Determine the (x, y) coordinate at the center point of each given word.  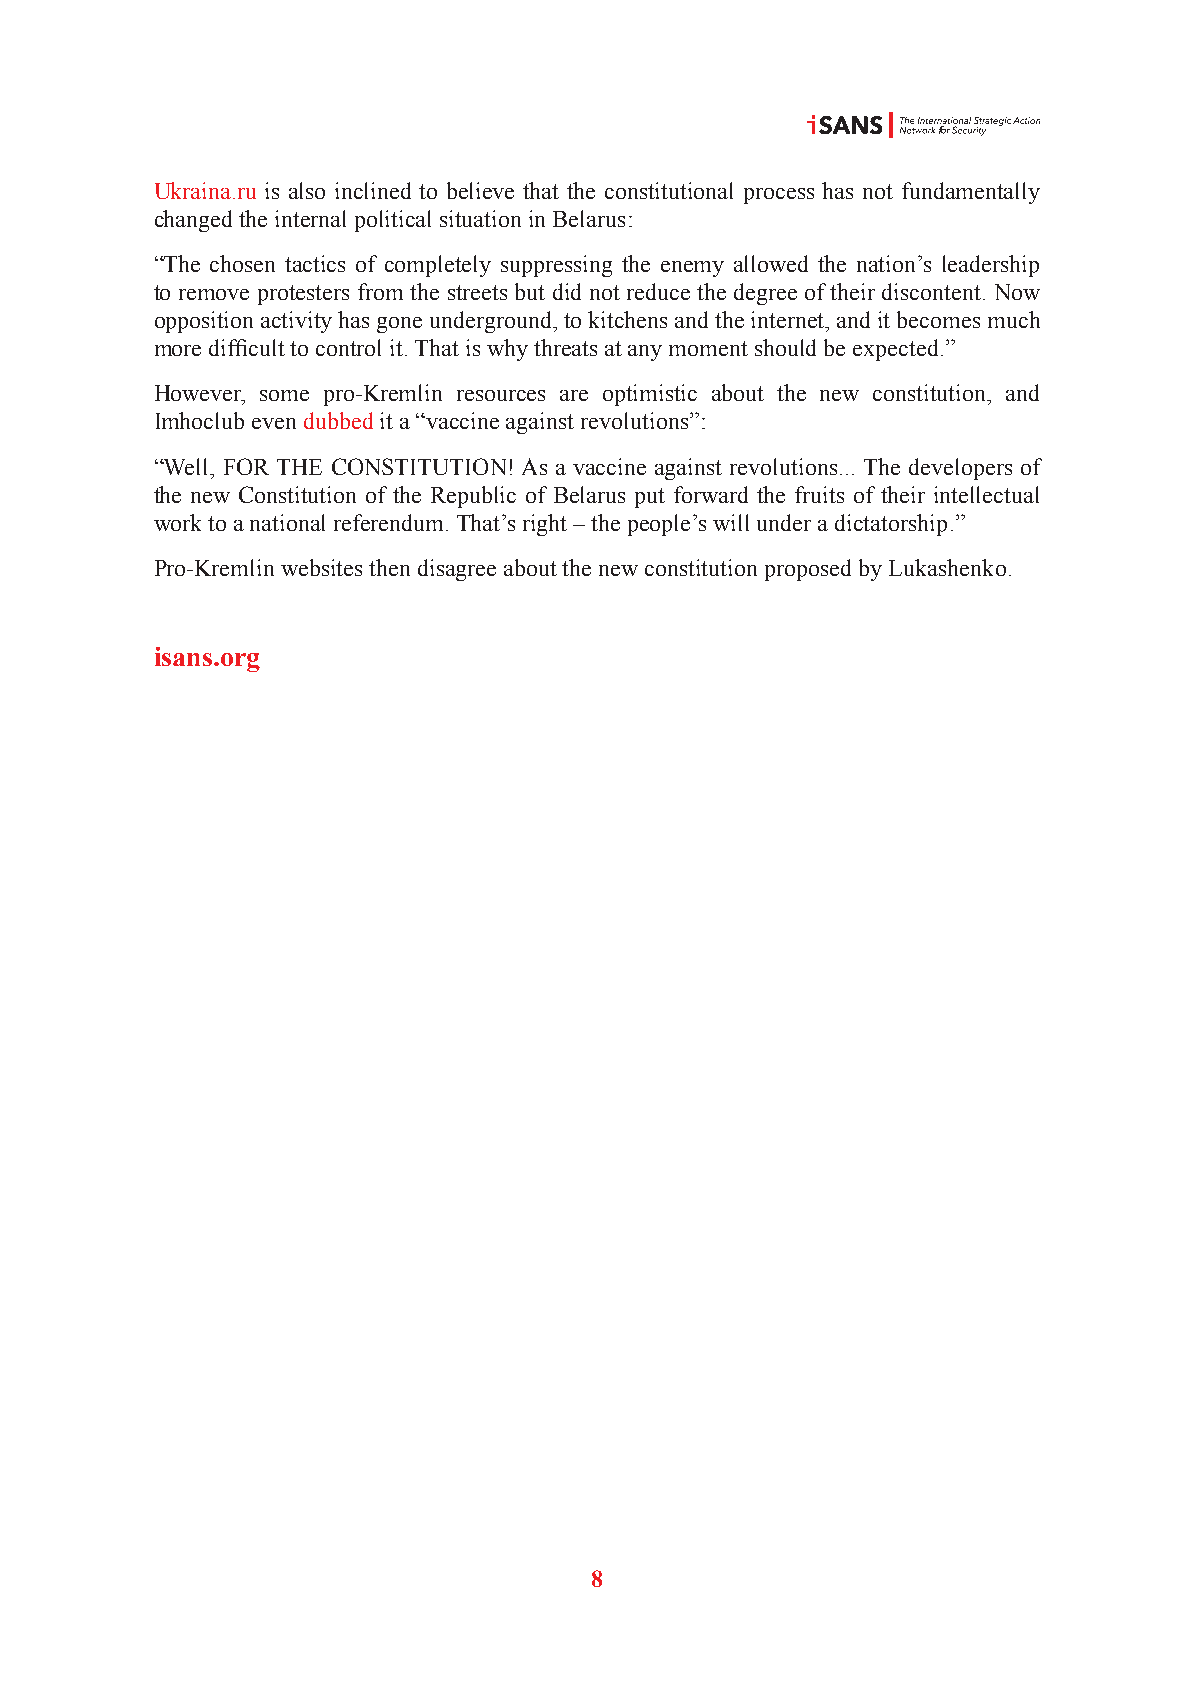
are (574, 395)
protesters (303, 295)
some (284, 395)
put (650, 498)
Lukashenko (947, 567)
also (307, 190)
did (567, 291)
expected (895, 350)
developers (960, 469)
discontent (933, 291)
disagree (457, 570)
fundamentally (971, 193)
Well (186, 466)
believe (480, 190)
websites (321, 567)
